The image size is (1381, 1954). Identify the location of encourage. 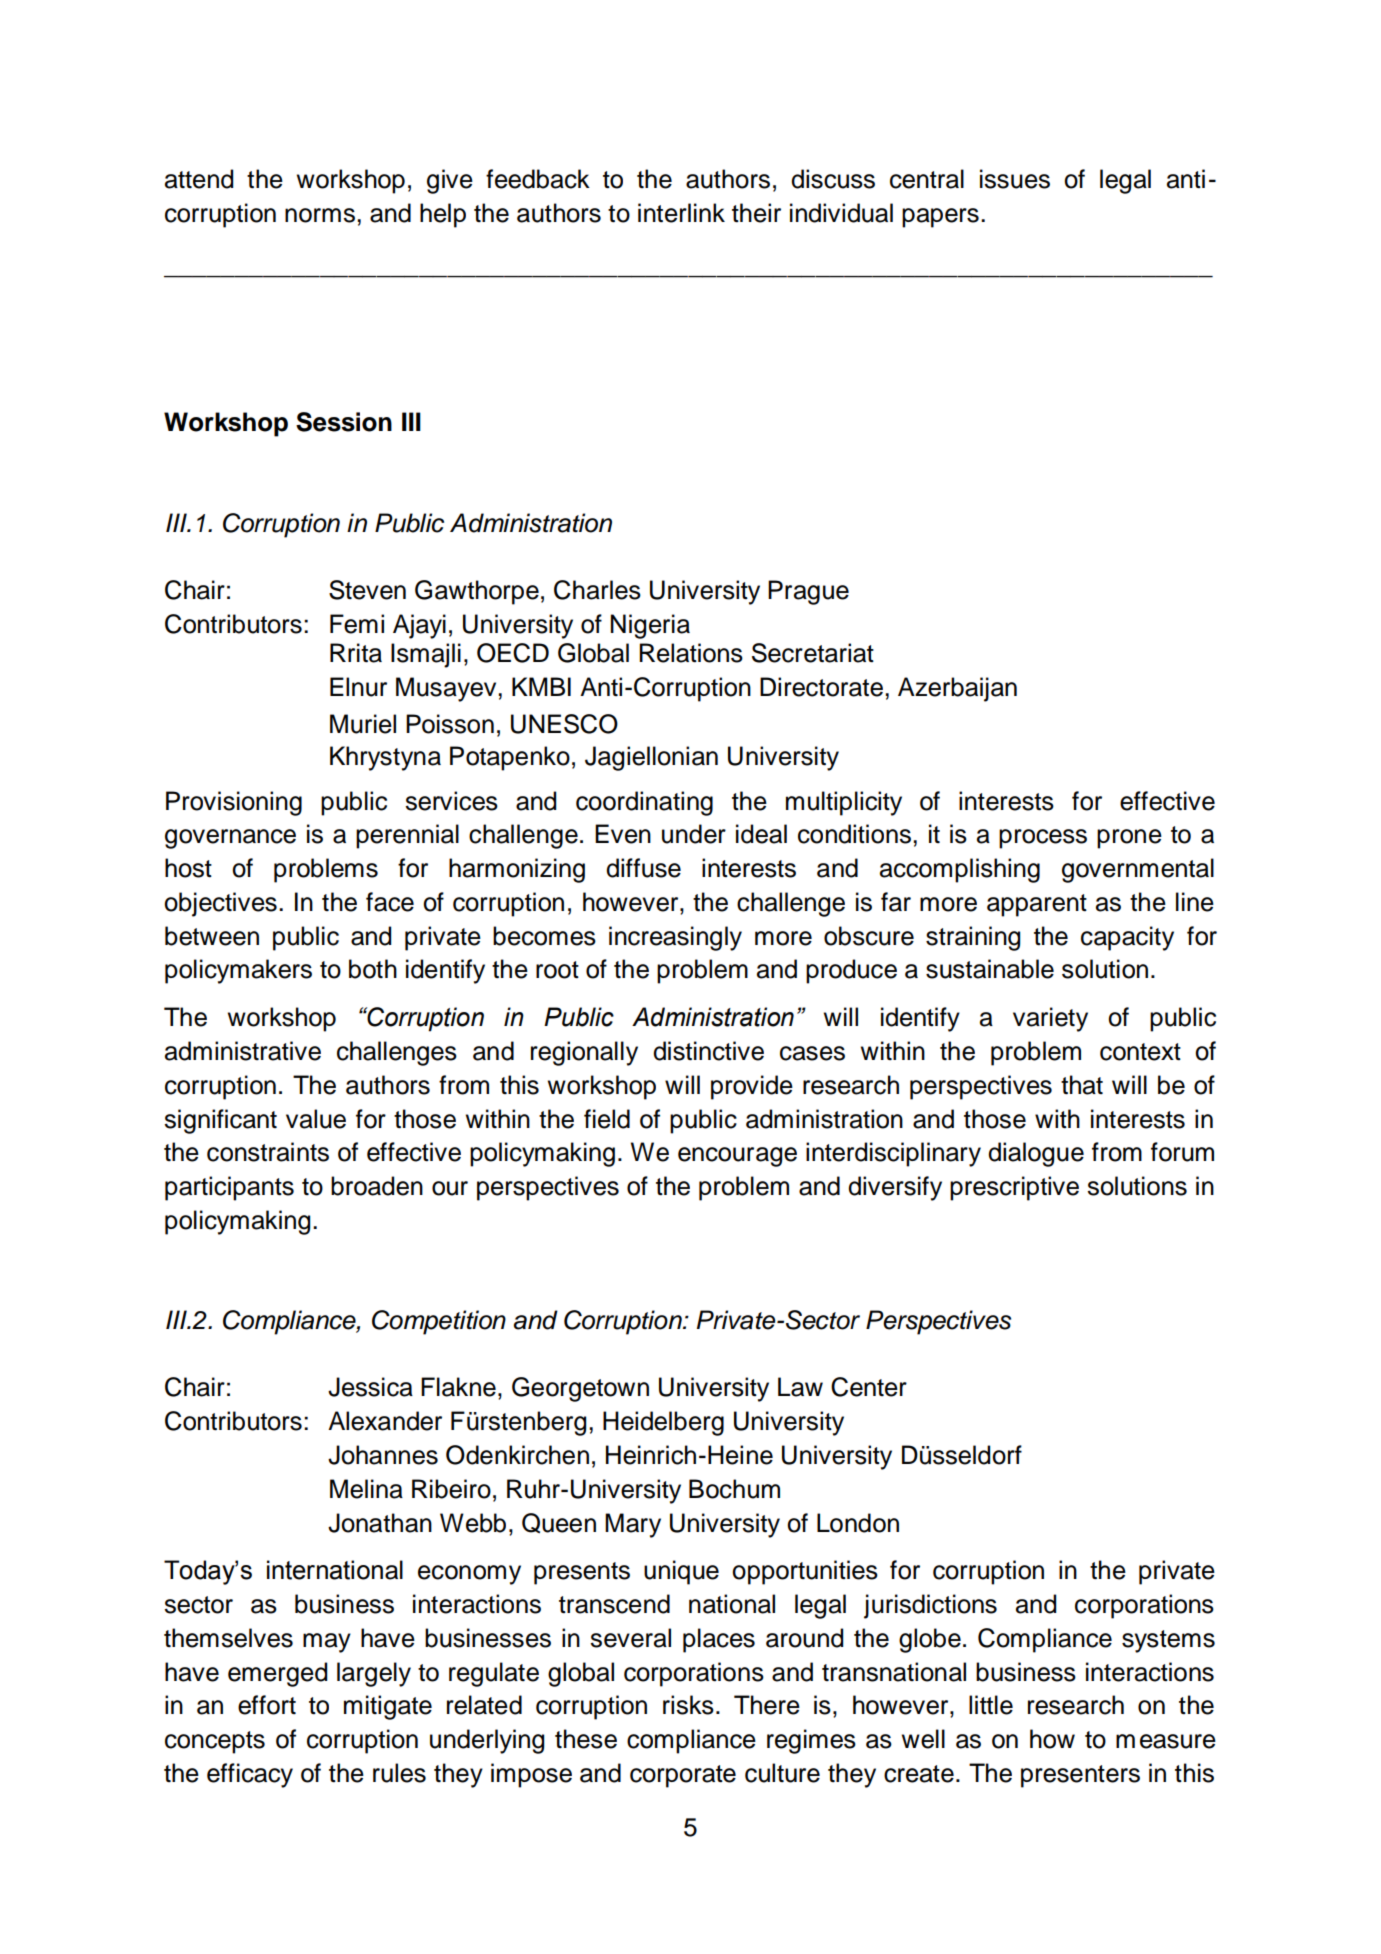
(737, 1157).
